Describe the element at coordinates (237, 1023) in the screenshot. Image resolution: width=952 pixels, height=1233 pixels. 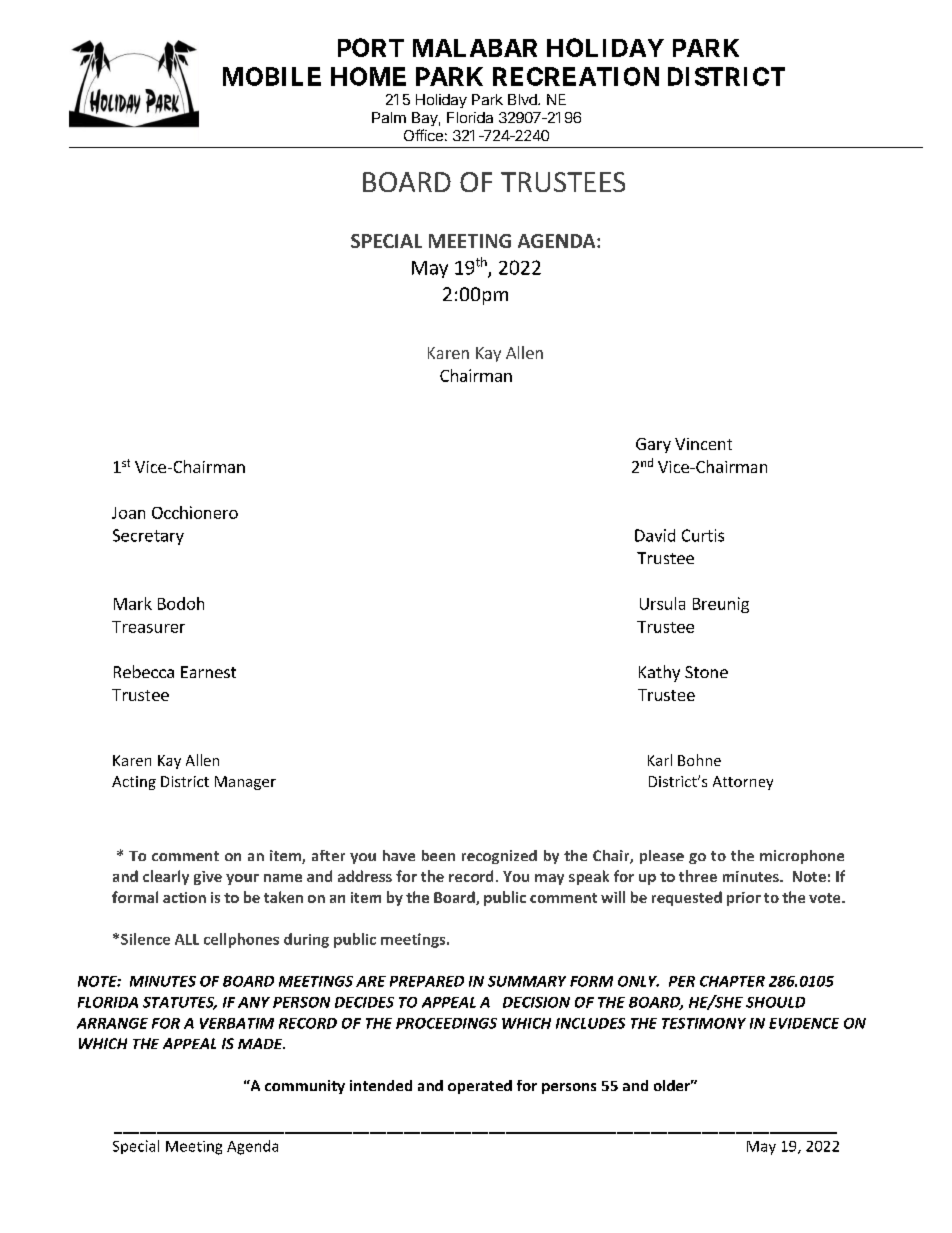
I see `VERBATIM` at that location.
